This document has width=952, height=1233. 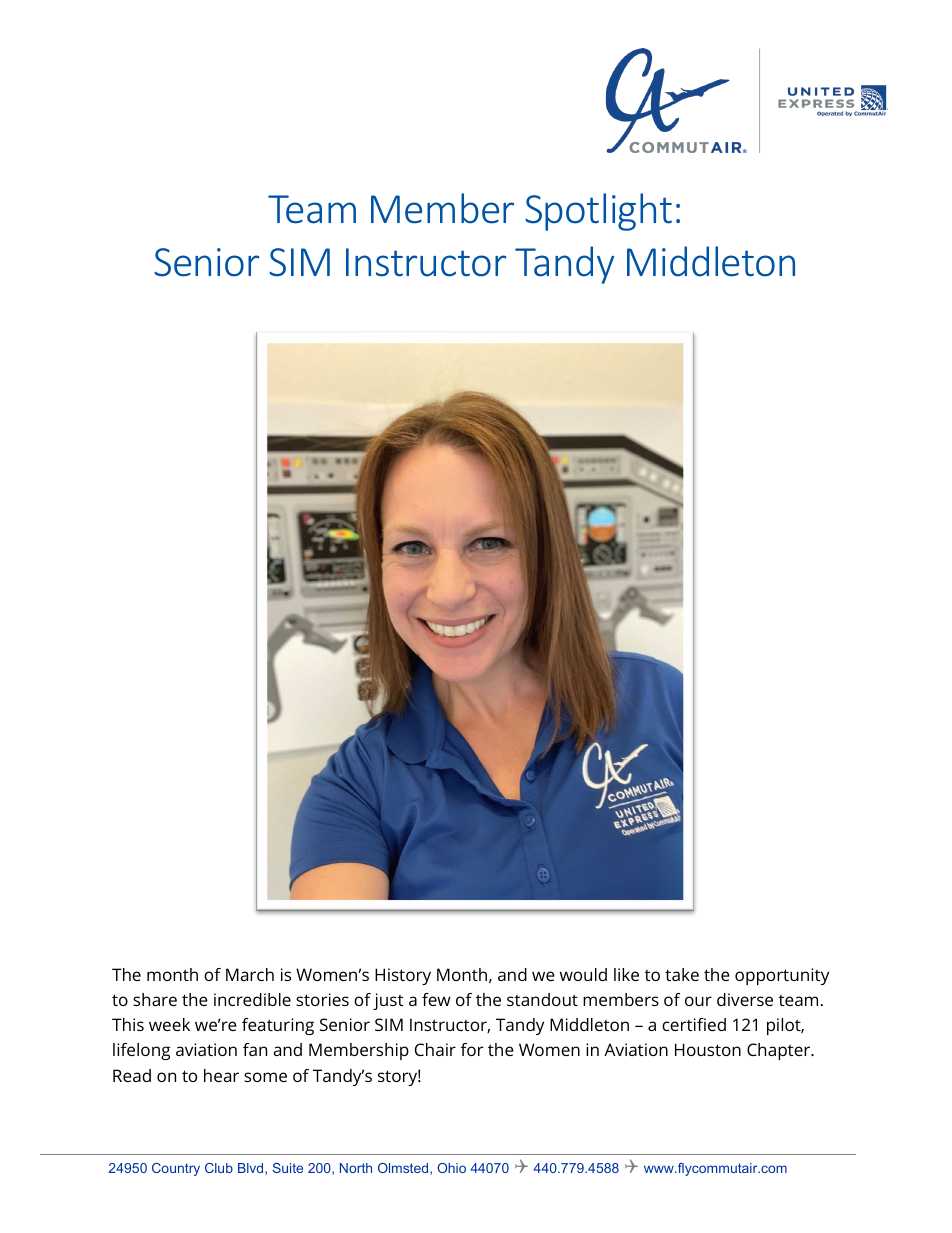 What do you see at coordinates (708, 1049) in the document?
I see `Houston` at bounding box center [708, 1049].
